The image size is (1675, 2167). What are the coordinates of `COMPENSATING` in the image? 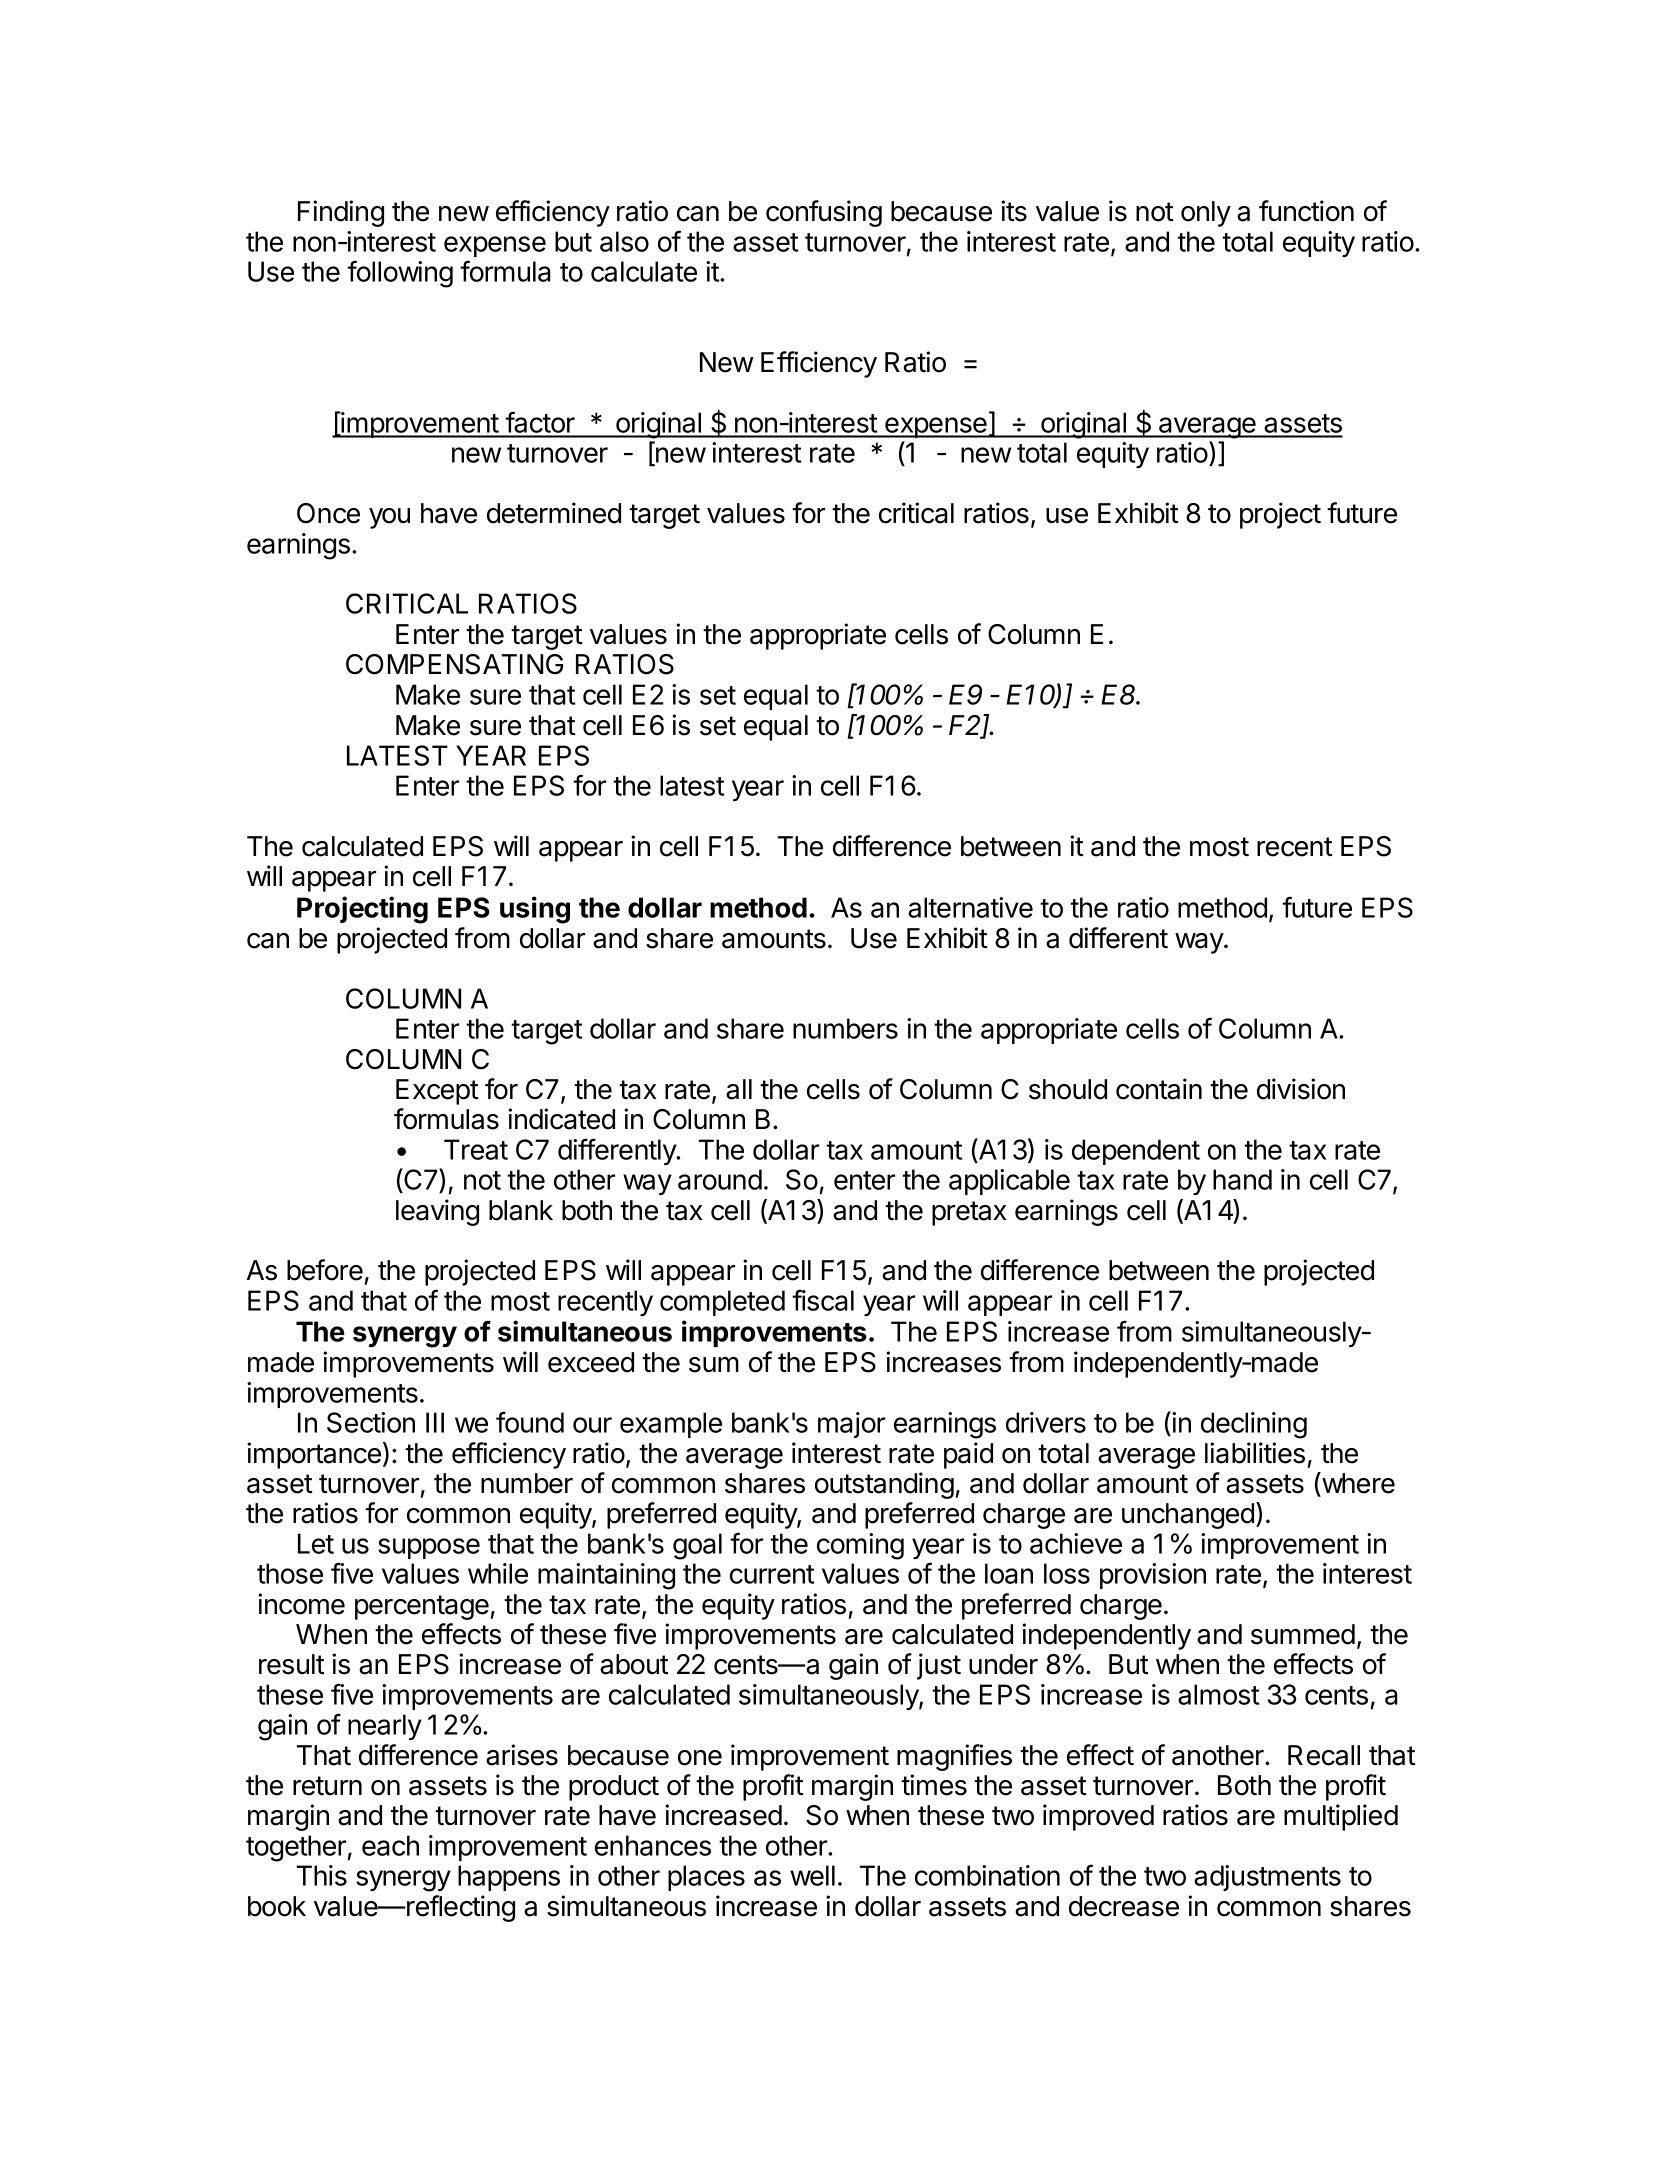 It's located at (454, 664).
